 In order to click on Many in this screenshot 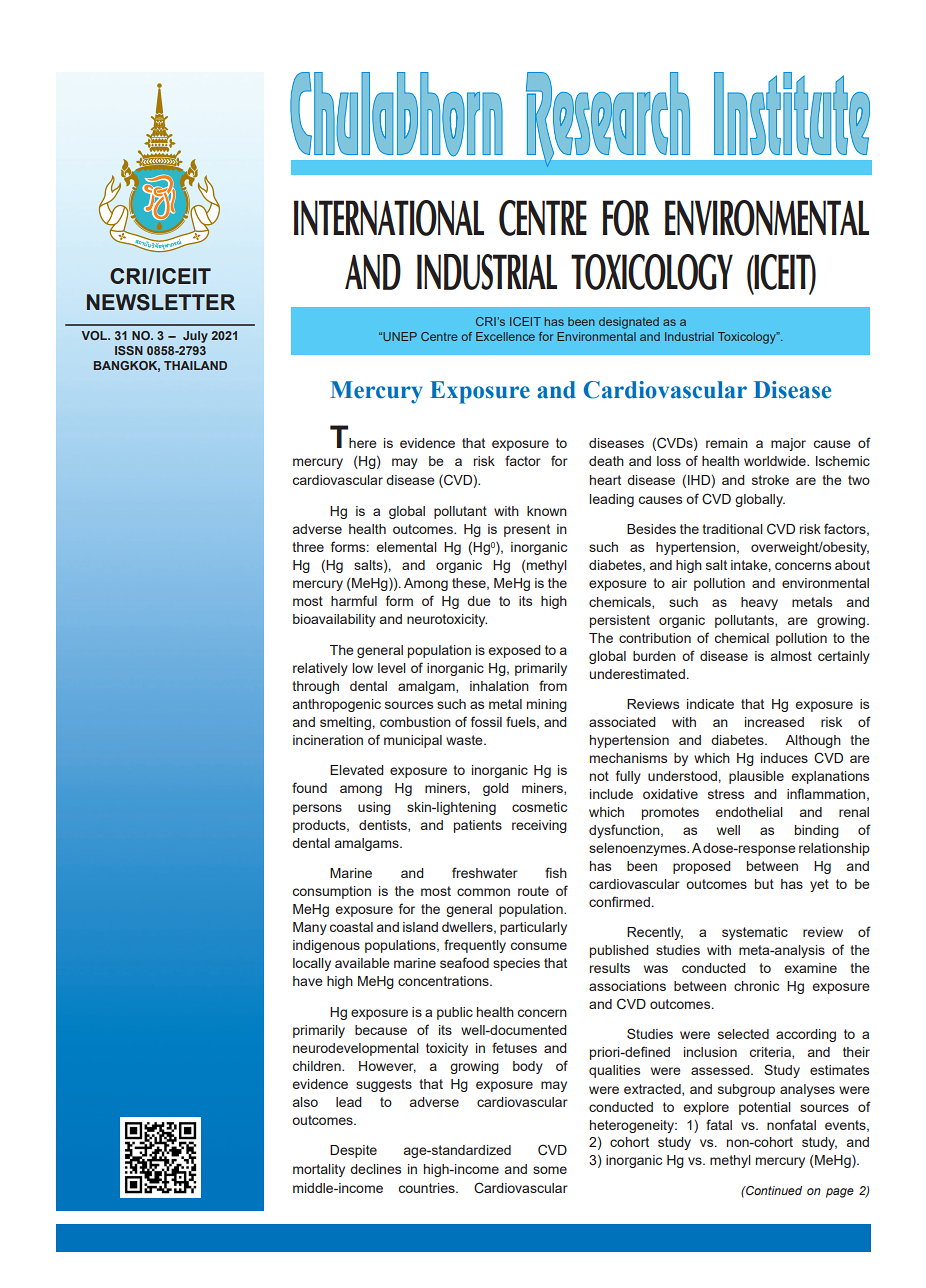, I will do `click(310, 928)`.
